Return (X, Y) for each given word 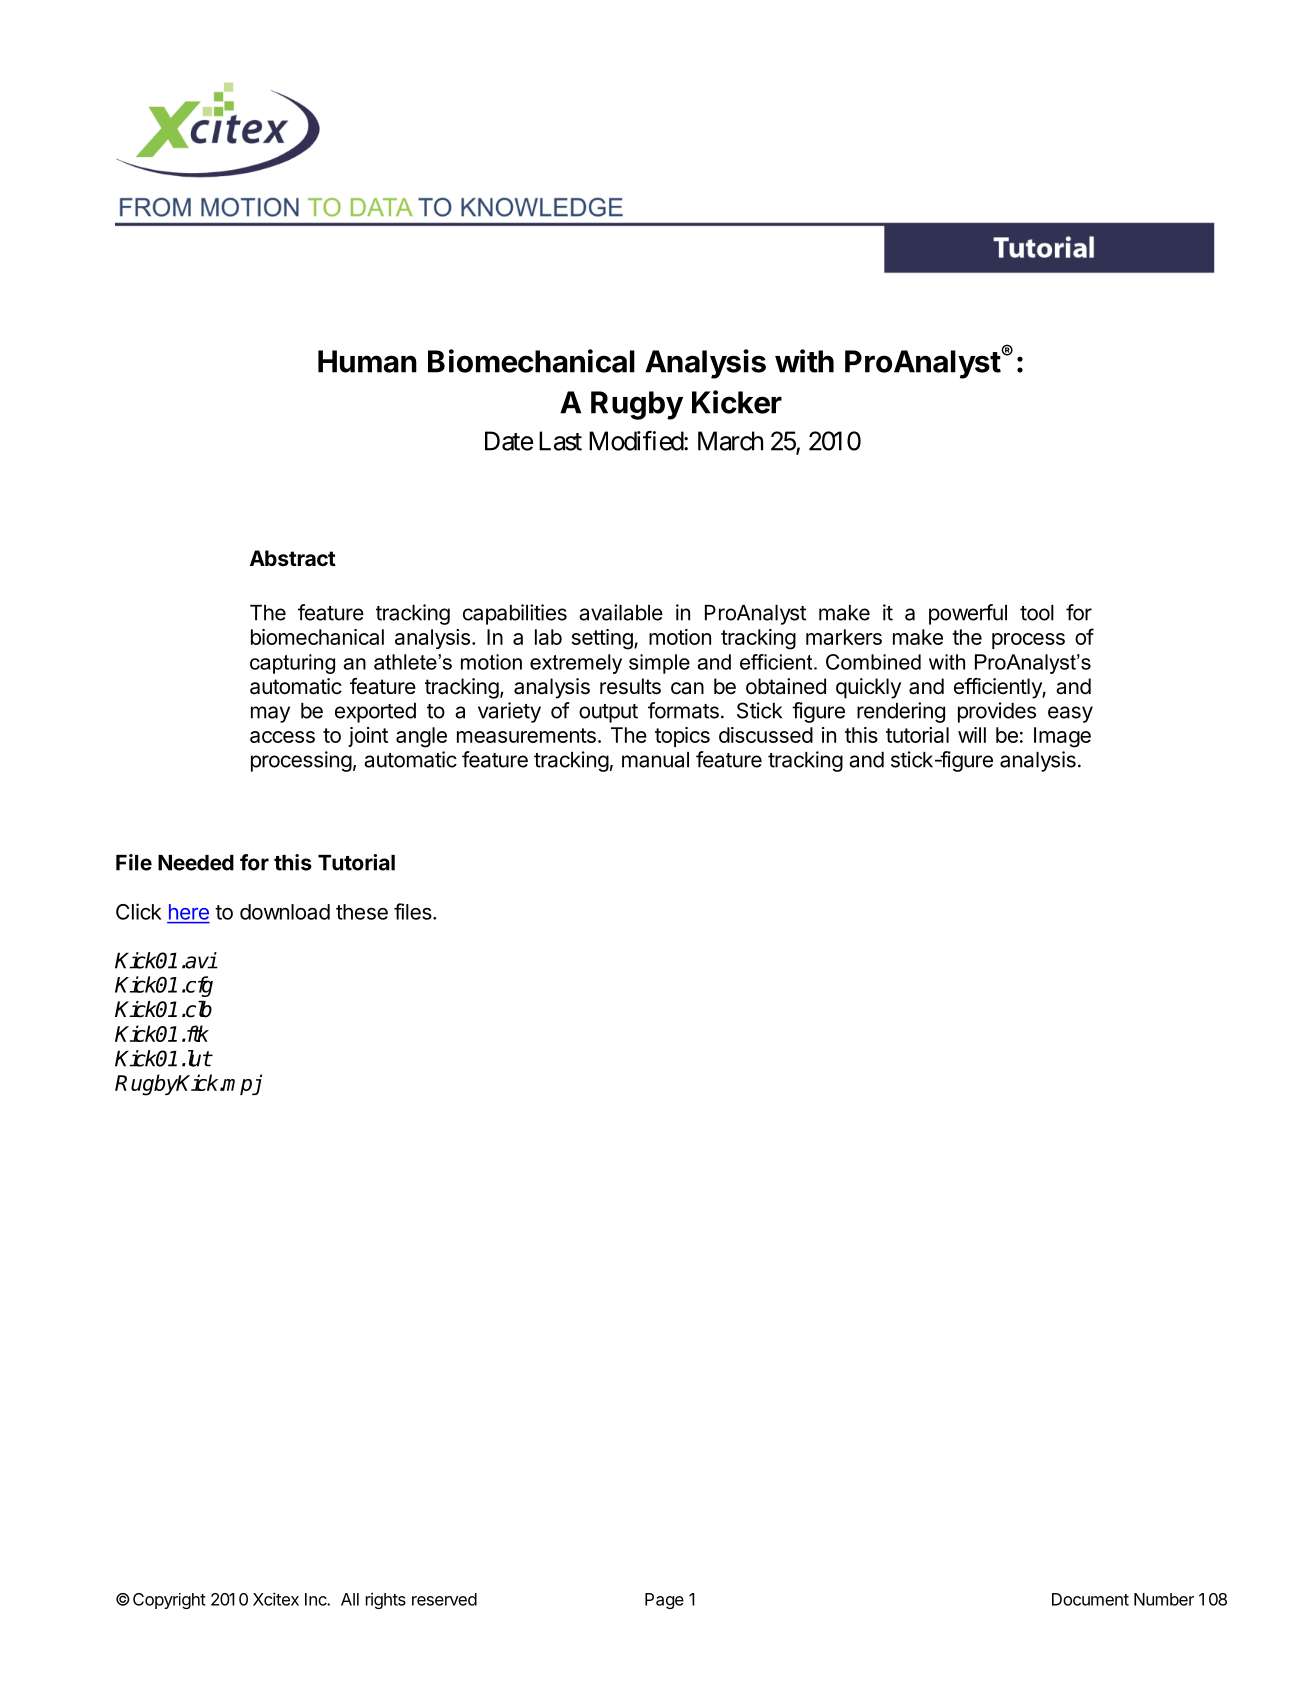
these (362, 912)
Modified (637, 441)
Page (664, 1601)
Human (367, 361)
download (285, 912)
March (730, 441)
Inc (316, 1599)
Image (1062, 737)
